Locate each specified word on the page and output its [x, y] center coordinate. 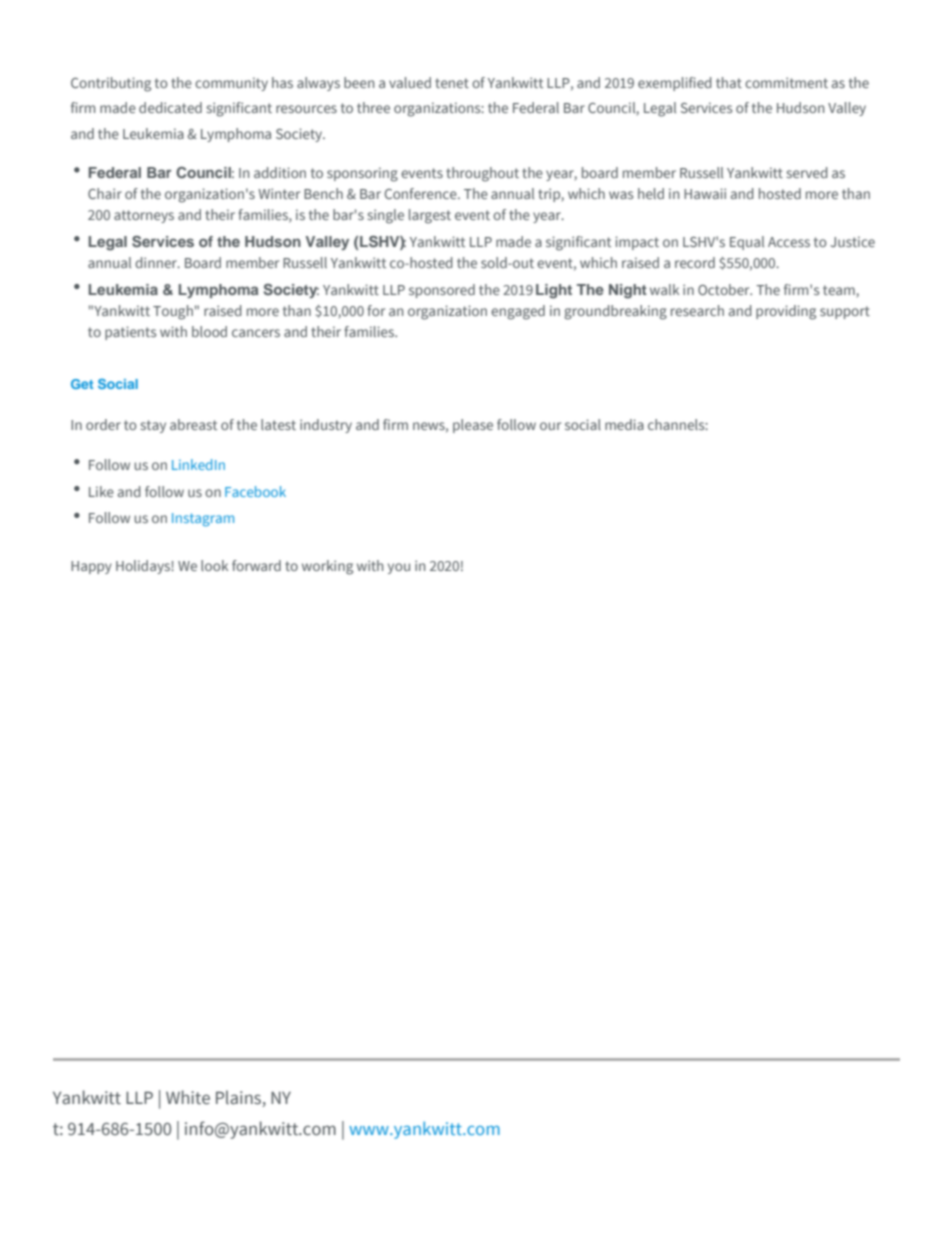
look [214, 565]
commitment [786, 82]
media [624, 424]
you [399, 568]
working [327, 567]
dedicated [170, 107]
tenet [452, 83]
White [188, 1097]
